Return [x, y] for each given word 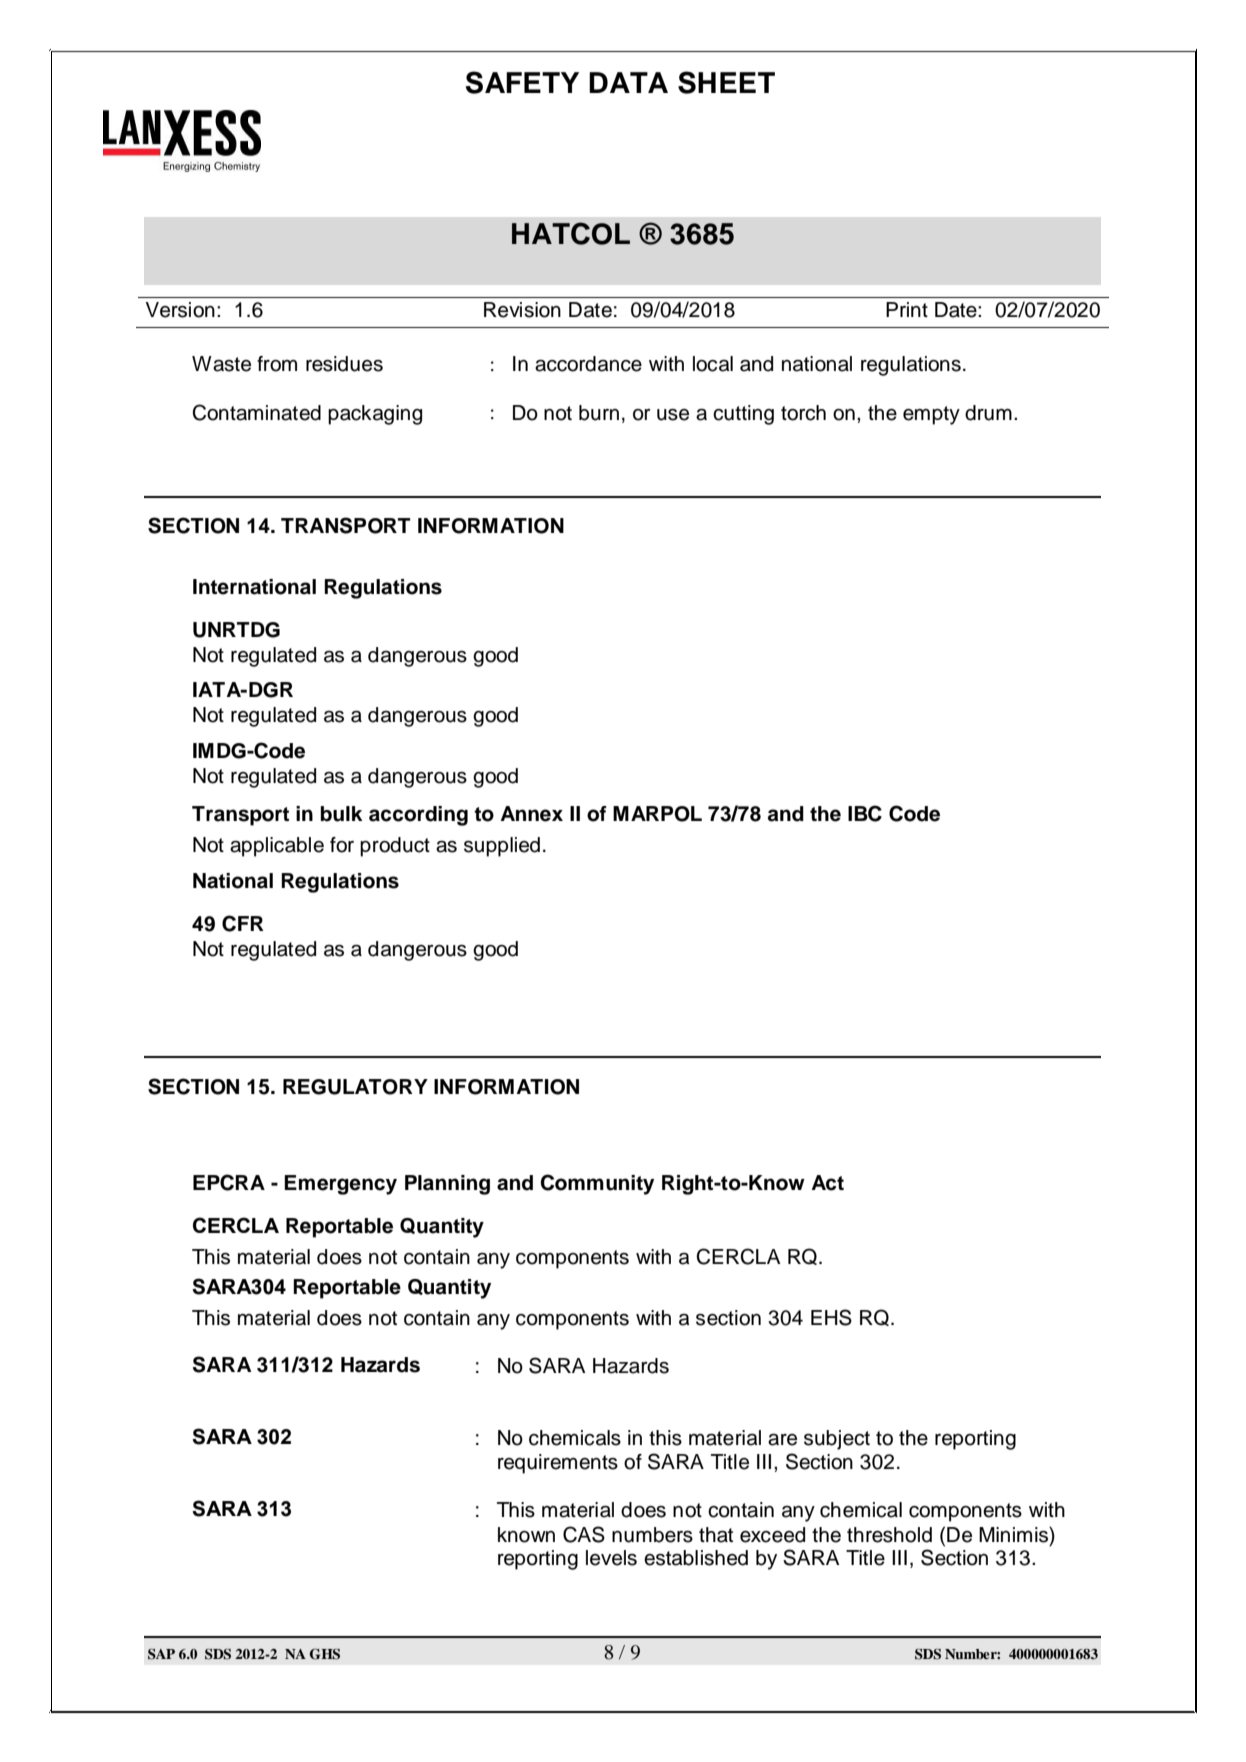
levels [611, 1558]
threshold [889, 1535]
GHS [325, 1654]
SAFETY [522, 82]
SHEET [726, 82]
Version [180, 310]
